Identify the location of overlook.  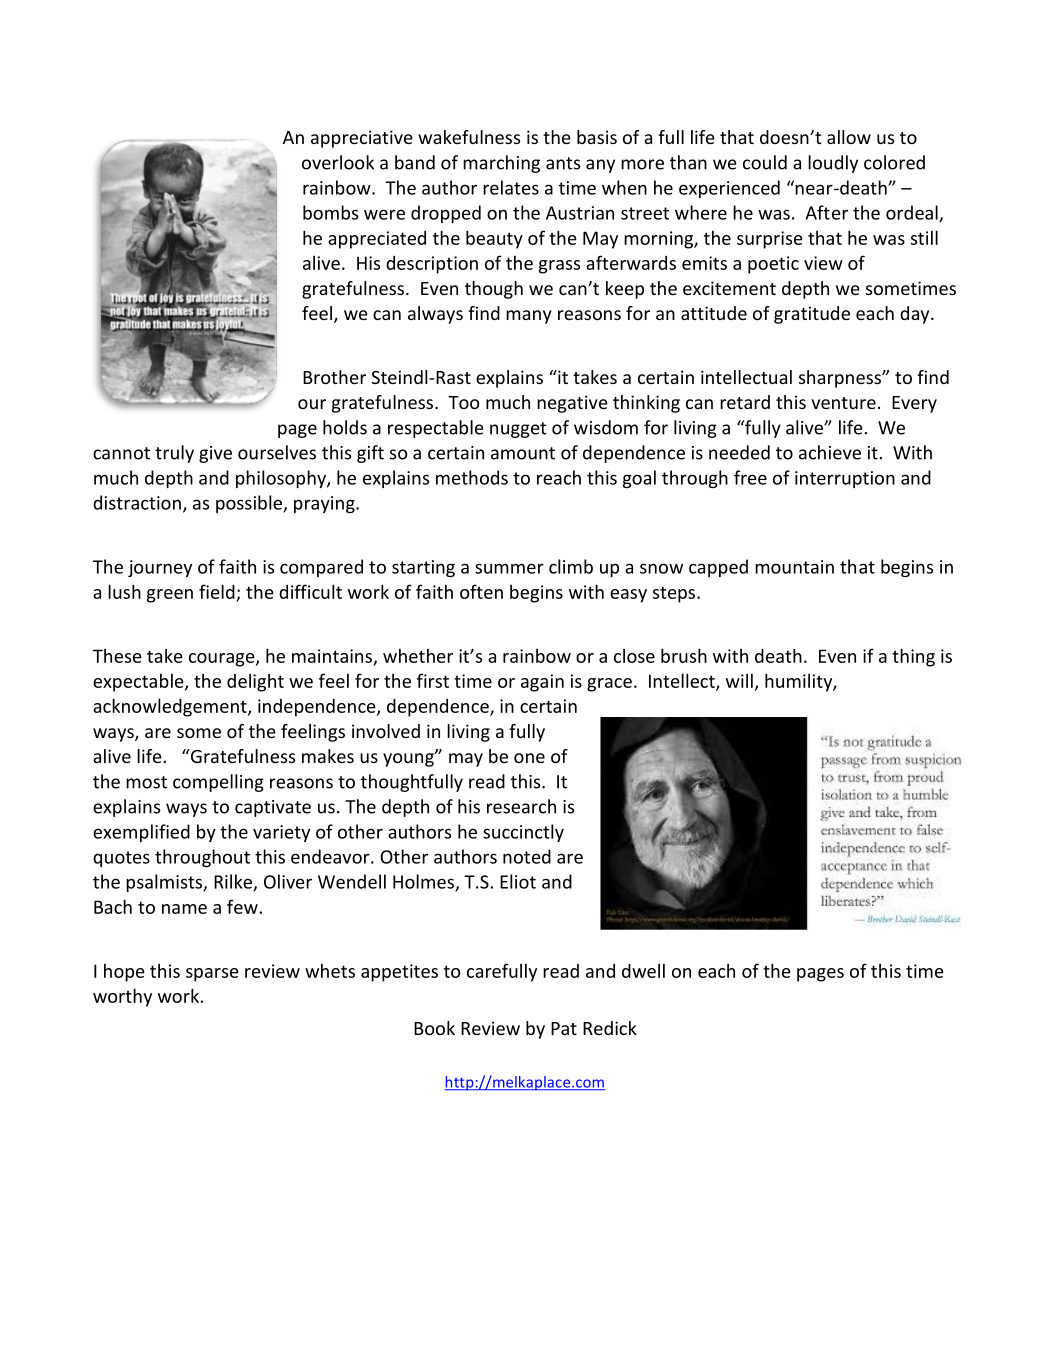
(338, 162).
